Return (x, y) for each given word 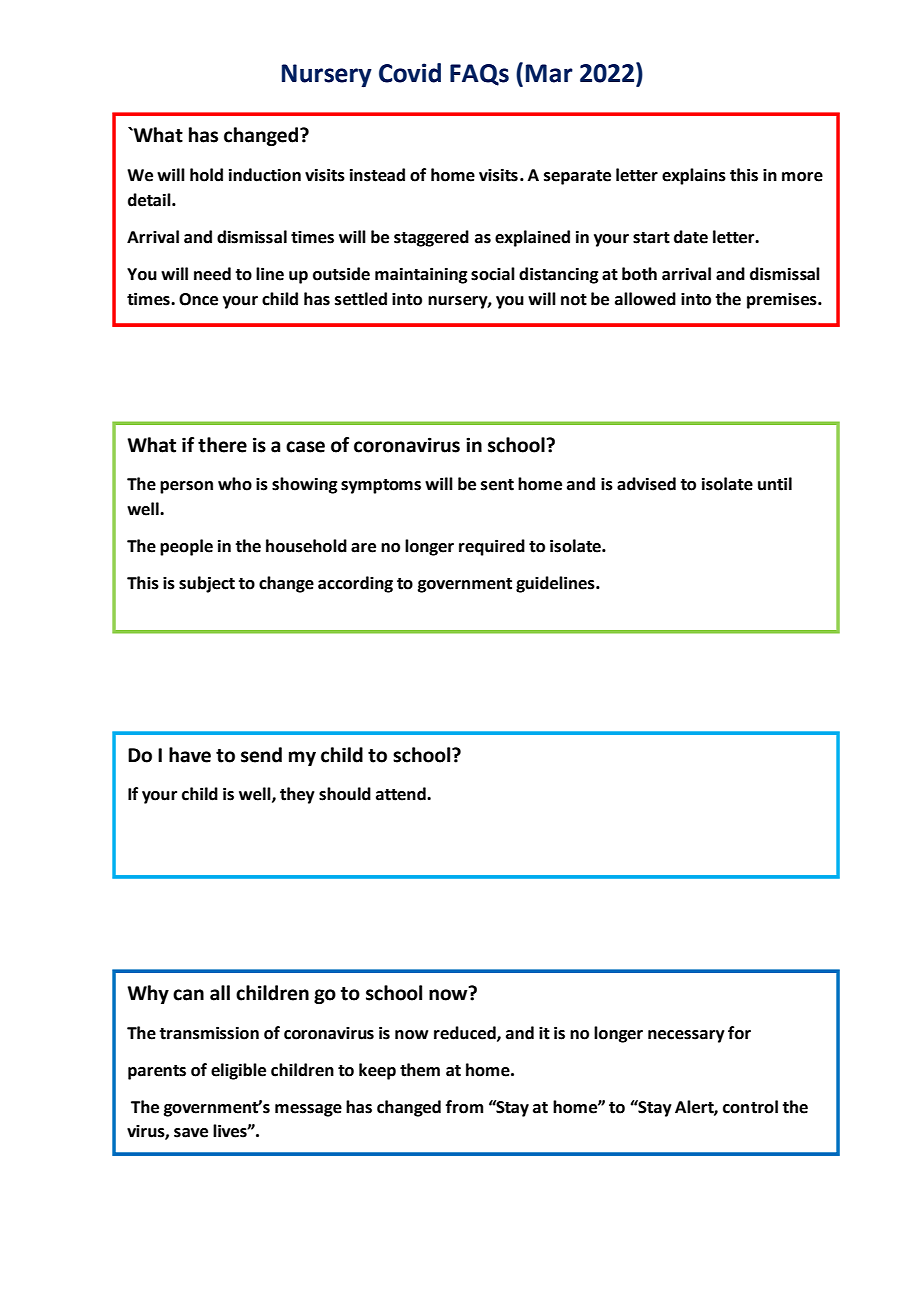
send (261, 755)
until (775, 484)
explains (694, 176)
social (493, 274)
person (186, 487)
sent (497, 485)
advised (646, 484)
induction (265, 175)
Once (198, 299)
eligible (238, 1071)
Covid (410, 73)
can (188, 995)
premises (783, 301)
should (345, 794)
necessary (686, 1036)
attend (402, 794)
